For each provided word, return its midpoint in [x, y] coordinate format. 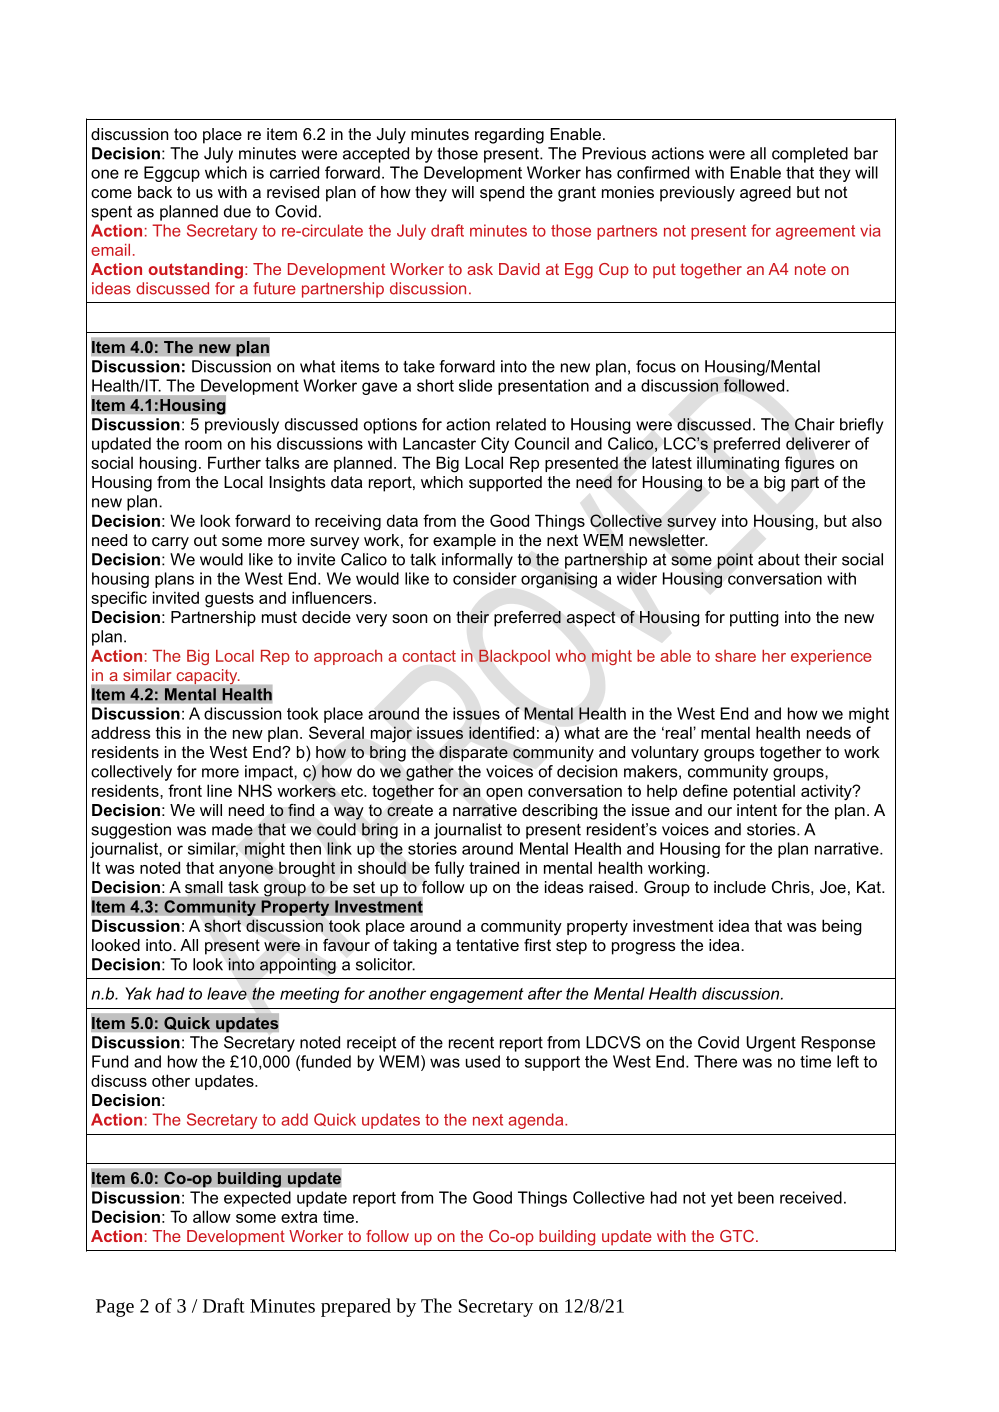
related [521, 424]
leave [227, 993]
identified [501, 732]
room [203, 445]
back [155, 192]
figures [810, 464]
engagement [477, 995]
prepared [356, 1307]
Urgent [771, 1044]
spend [502, 194]
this [168, 732]
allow [212, 1216]
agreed [765, 194]
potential [764, 792]
